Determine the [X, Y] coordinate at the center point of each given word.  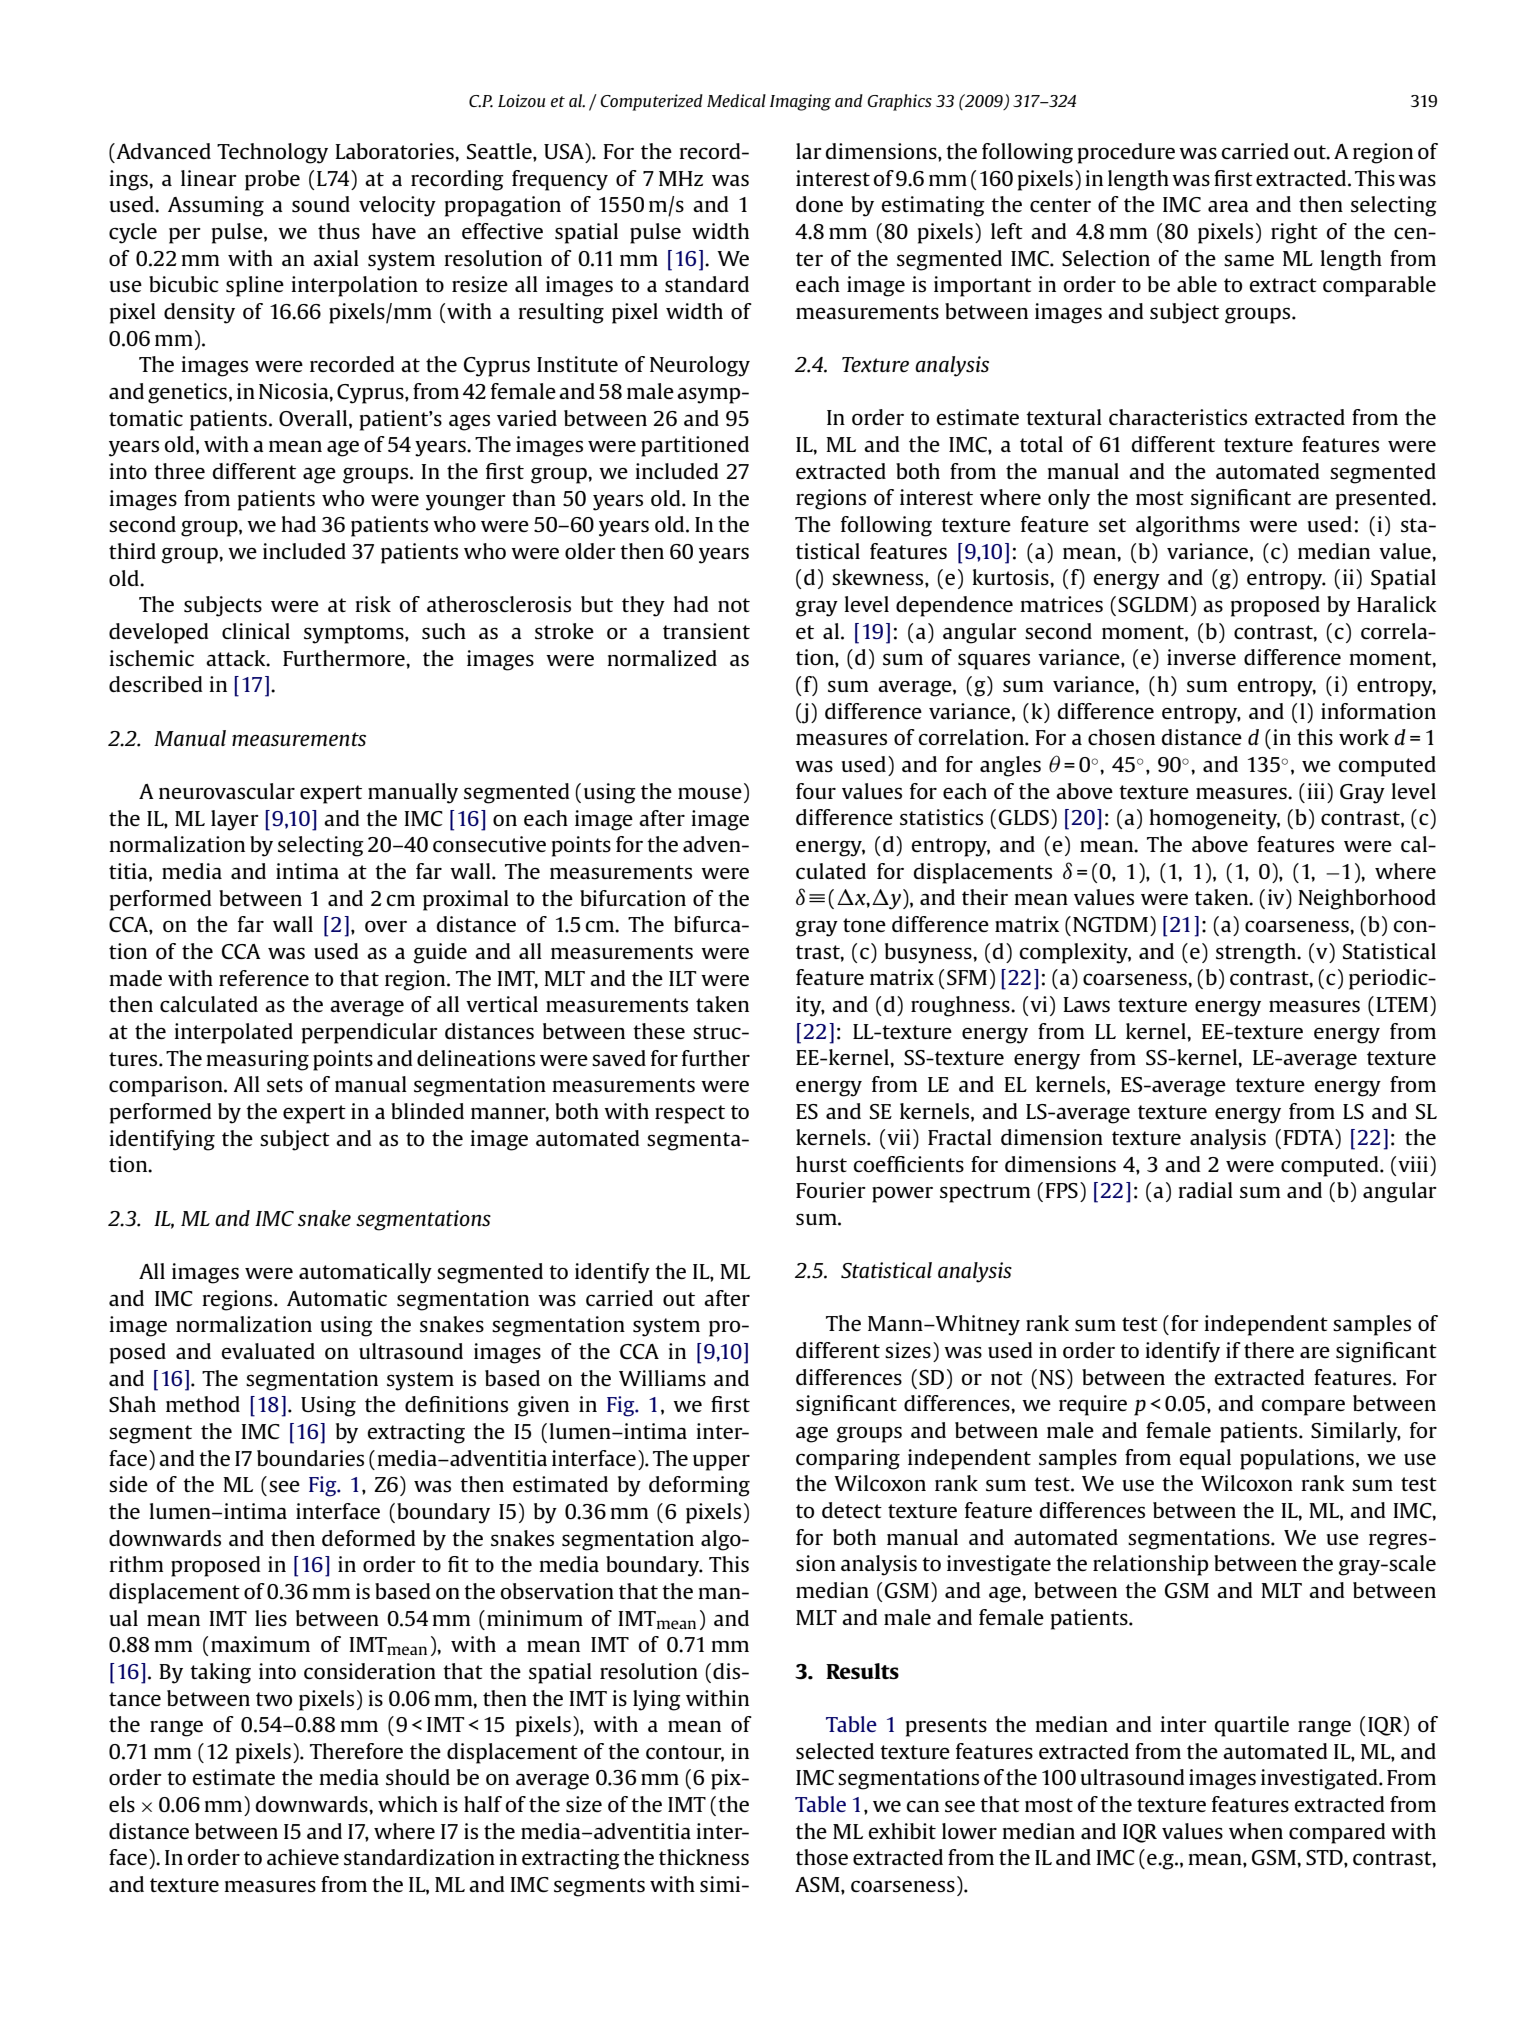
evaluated [268, 1351]
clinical [256, 631]
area [1228, 206]
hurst [821, 1164]
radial [1205, 1190]
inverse [1201, 657]
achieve [303, 1857]
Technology [272, 153]
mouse [710, 794]
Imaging [800, 102]
